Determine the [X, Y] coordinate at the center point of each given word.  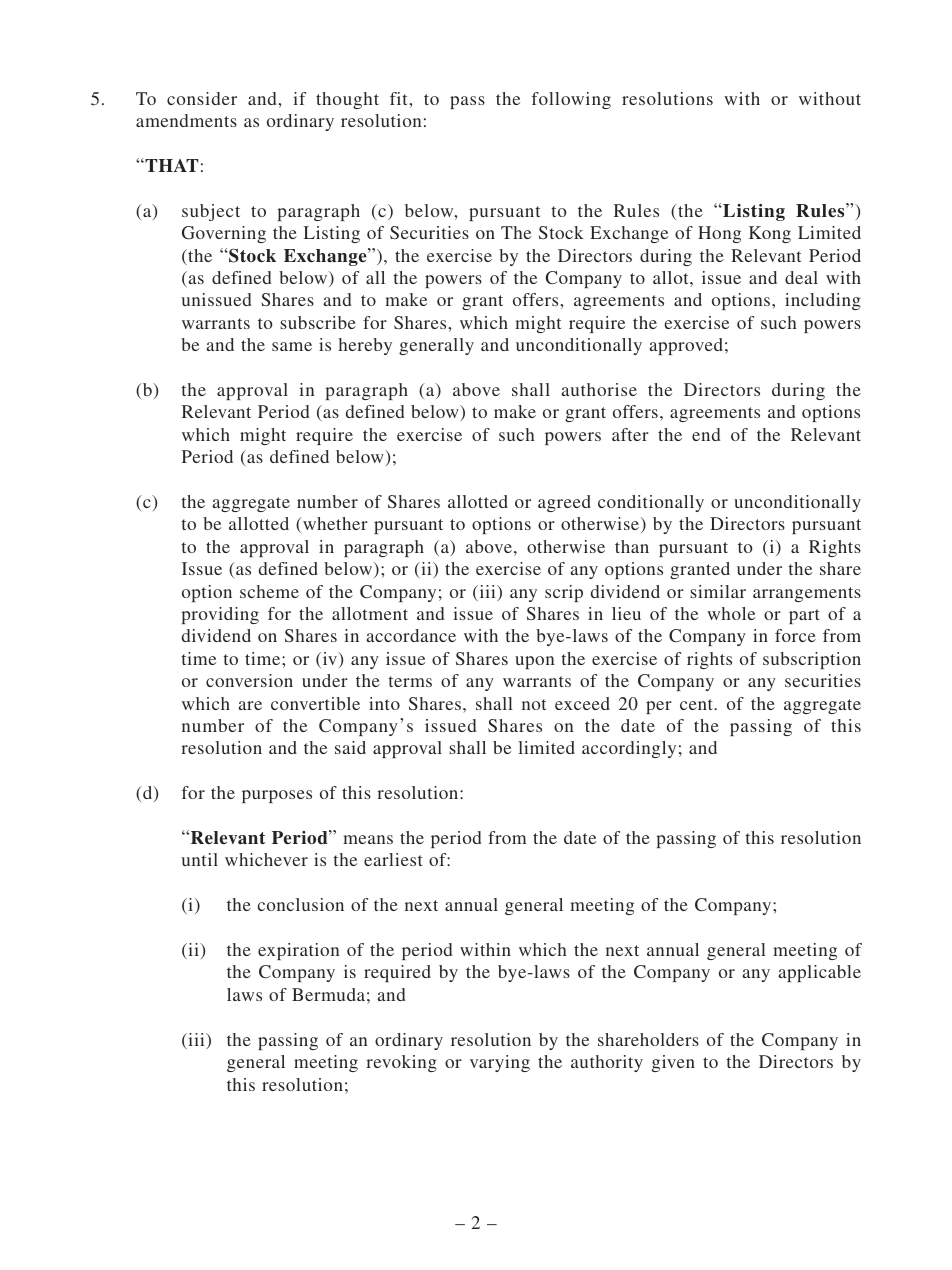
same [292, 346]
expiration [298, 951]
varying [500, 1063]
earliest [393, 859]
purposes [277, 796]
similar [718, 591]
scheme [269, 591]
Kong [770, 234]
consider [202, 98]
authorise [599, 389]
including [823, 301]
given [673, 1063]
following [571, 100]
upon [534, 662]
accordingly [629, 749]
